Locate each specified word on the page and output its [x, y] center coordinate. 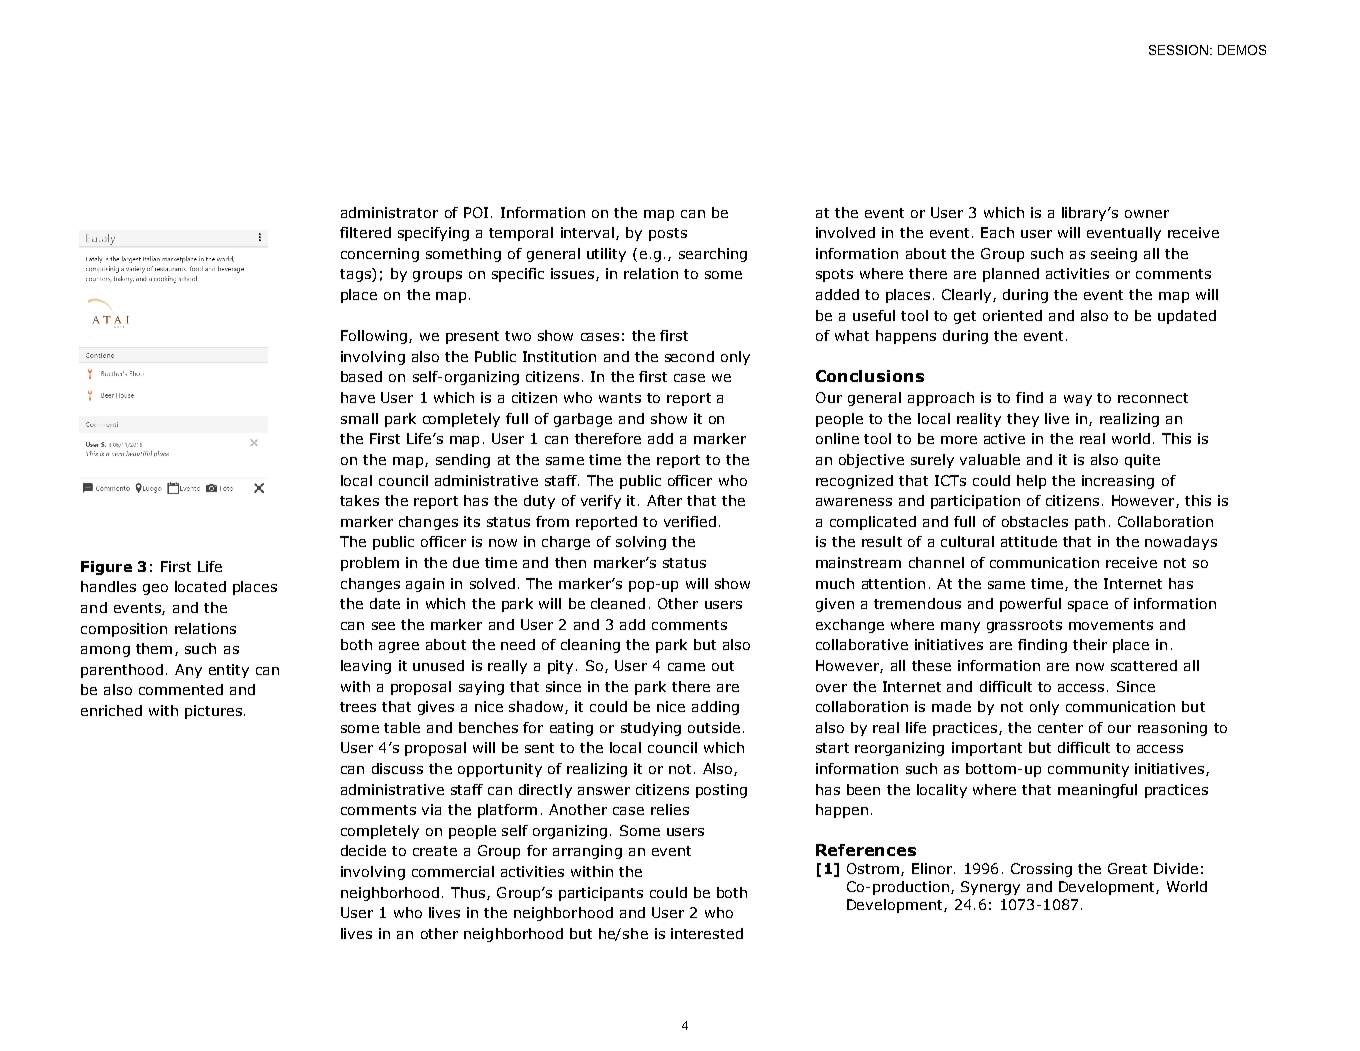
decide [363, 850]
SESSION [1180, 50]
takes [359, 500]
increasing [1118, 482]
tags [356, 275]
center [1060, 728]
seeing [1114, 255]
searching [713, 255]
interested [707, 933]
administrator [389, 212]
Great [1127, 868]
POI [476, 212]
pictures [213, 712]
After [664, 500]
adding [715, 708]
